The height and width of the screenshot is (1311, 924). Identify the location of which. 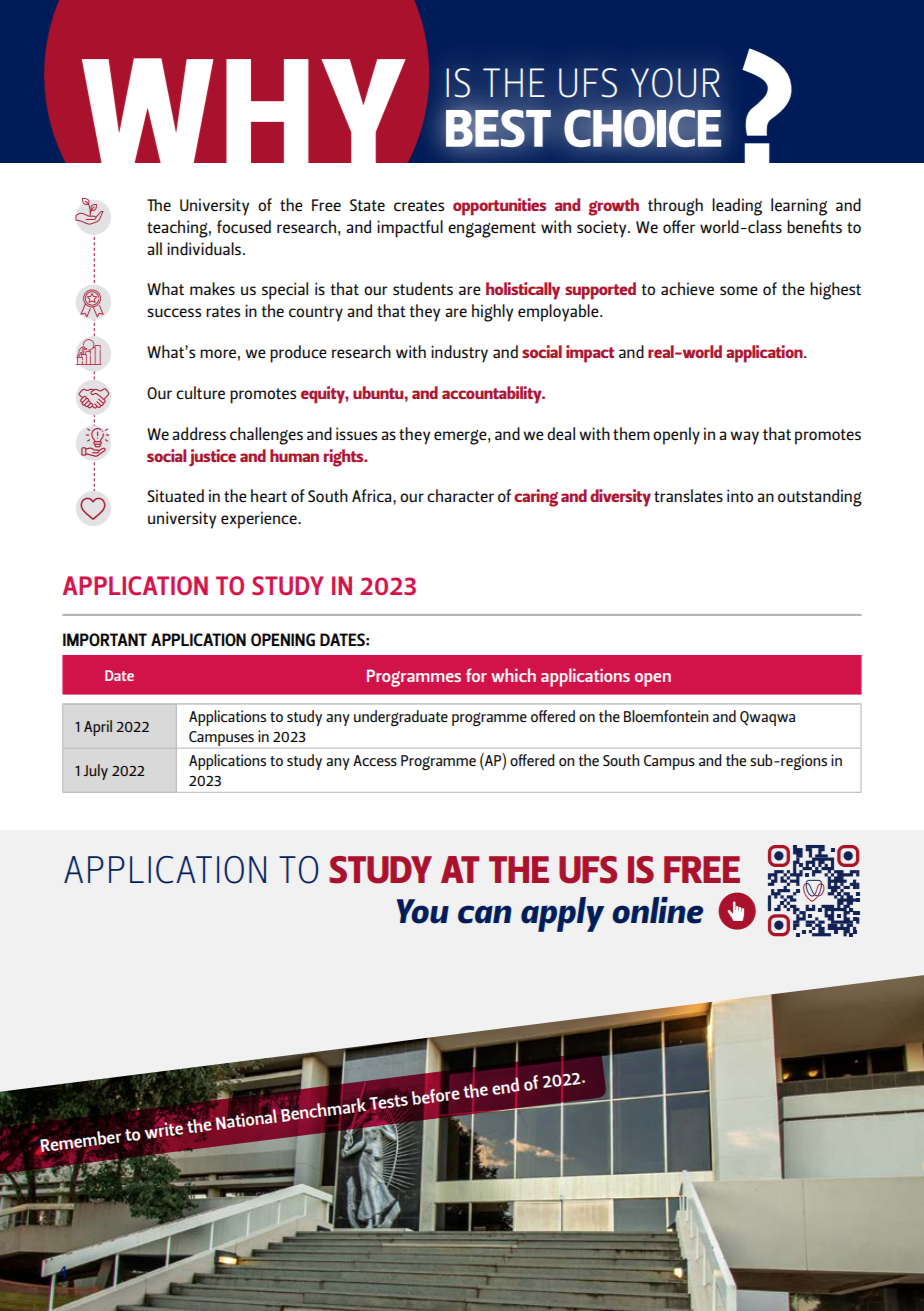
(513, 675).
